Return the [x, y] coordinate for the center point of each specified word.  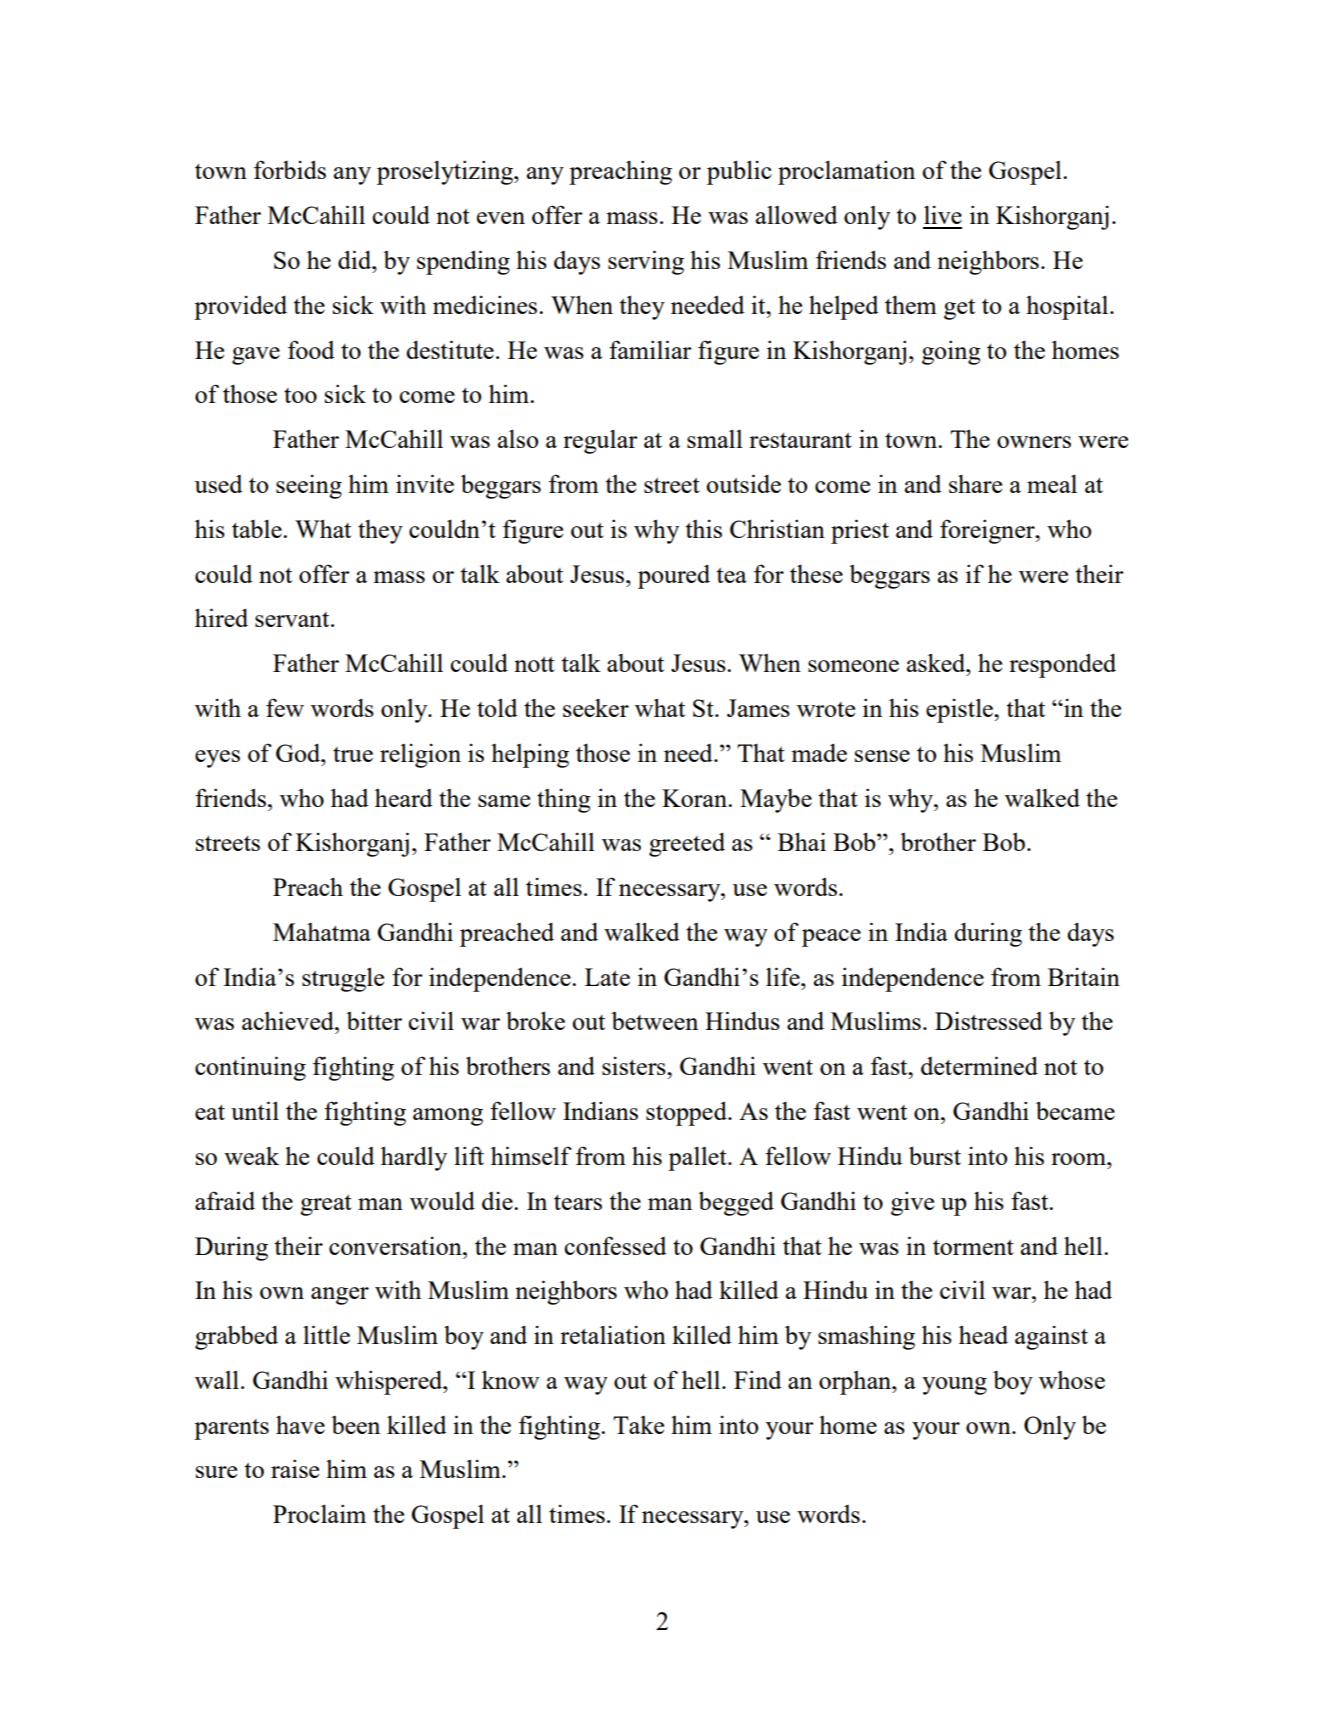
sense [882, 756]
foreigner [988, 531]
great [326, 1205]
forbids [290, 169]
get [959, 309]
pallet [698, 1158]
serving [646, 262]
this [703, 529]
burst [935, 1155]
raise [295, 1468]
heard [404, 797]
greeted [687, 845]
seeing [309, 487]
